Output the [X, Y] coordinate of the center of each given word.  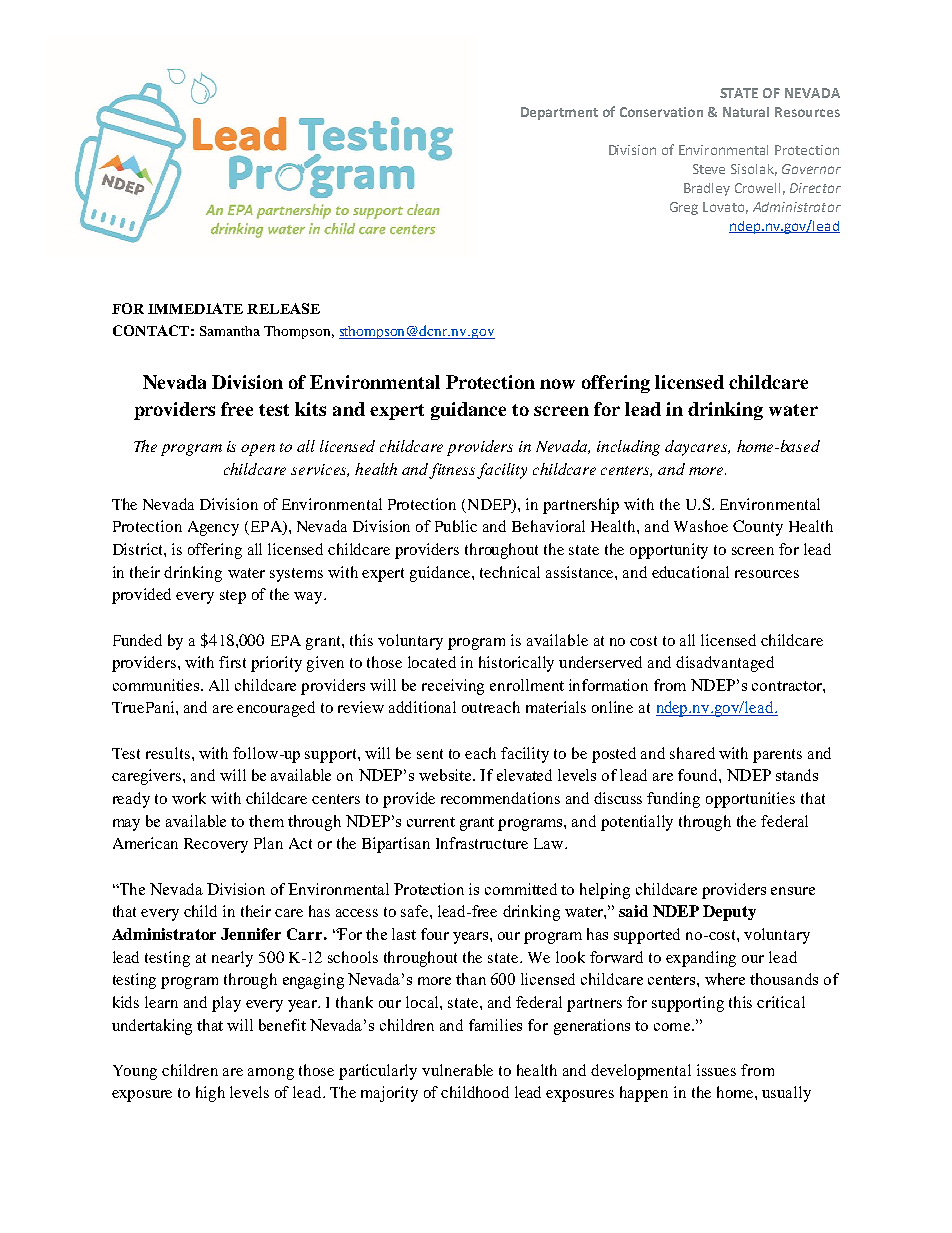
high [210, 1094]
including [628, 448]
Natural [746, 112]
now [557, 384]
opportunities [750, 800]
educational [690, 572]
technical [510, 572]
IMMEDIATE [195, 308]
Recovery [216, 845]
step [233, 597]
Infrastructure [482, 843]
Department [559, 113]
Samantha [230, 331]
